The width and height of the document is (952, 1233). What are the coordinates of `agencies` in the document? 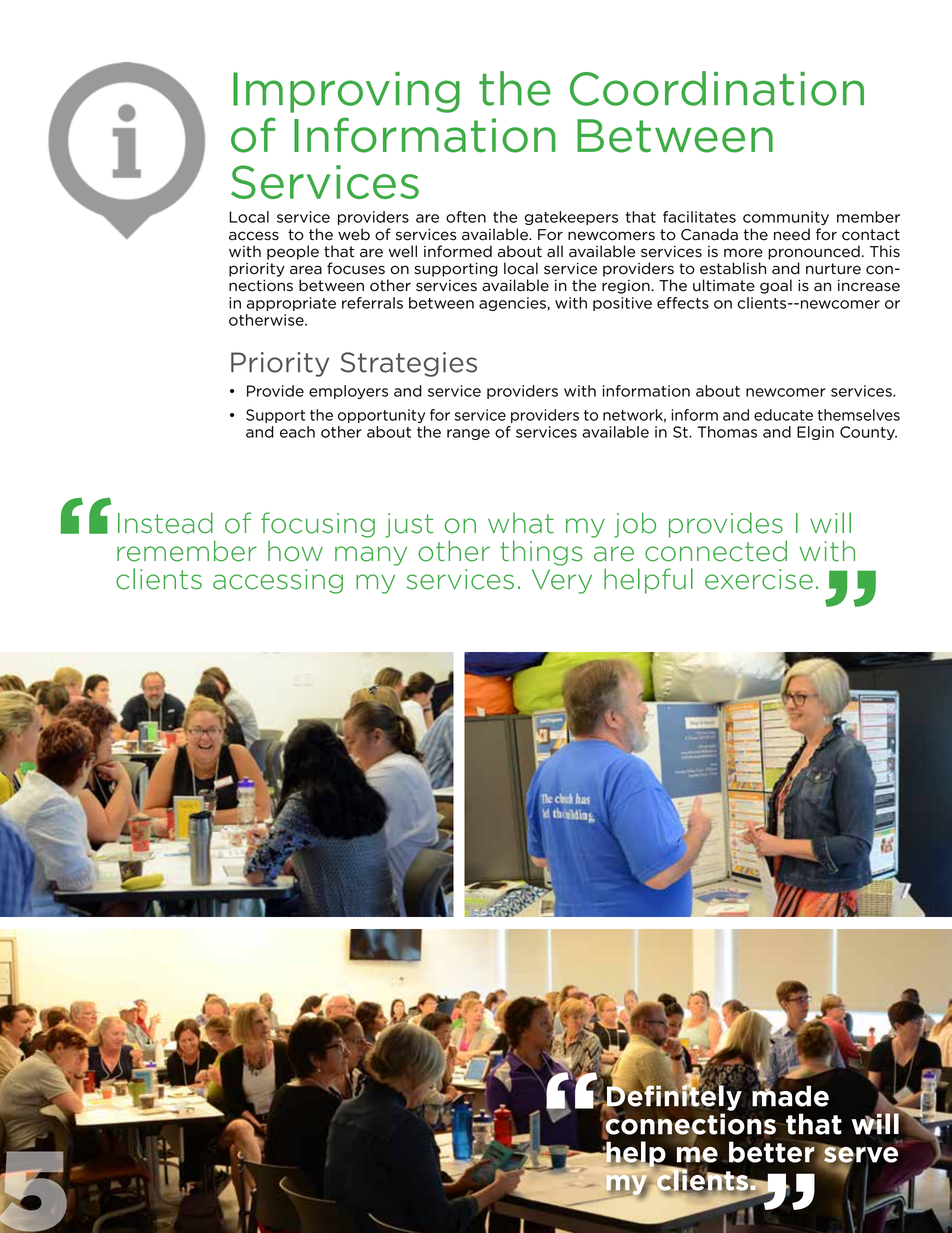 It's located at (512, 304).
